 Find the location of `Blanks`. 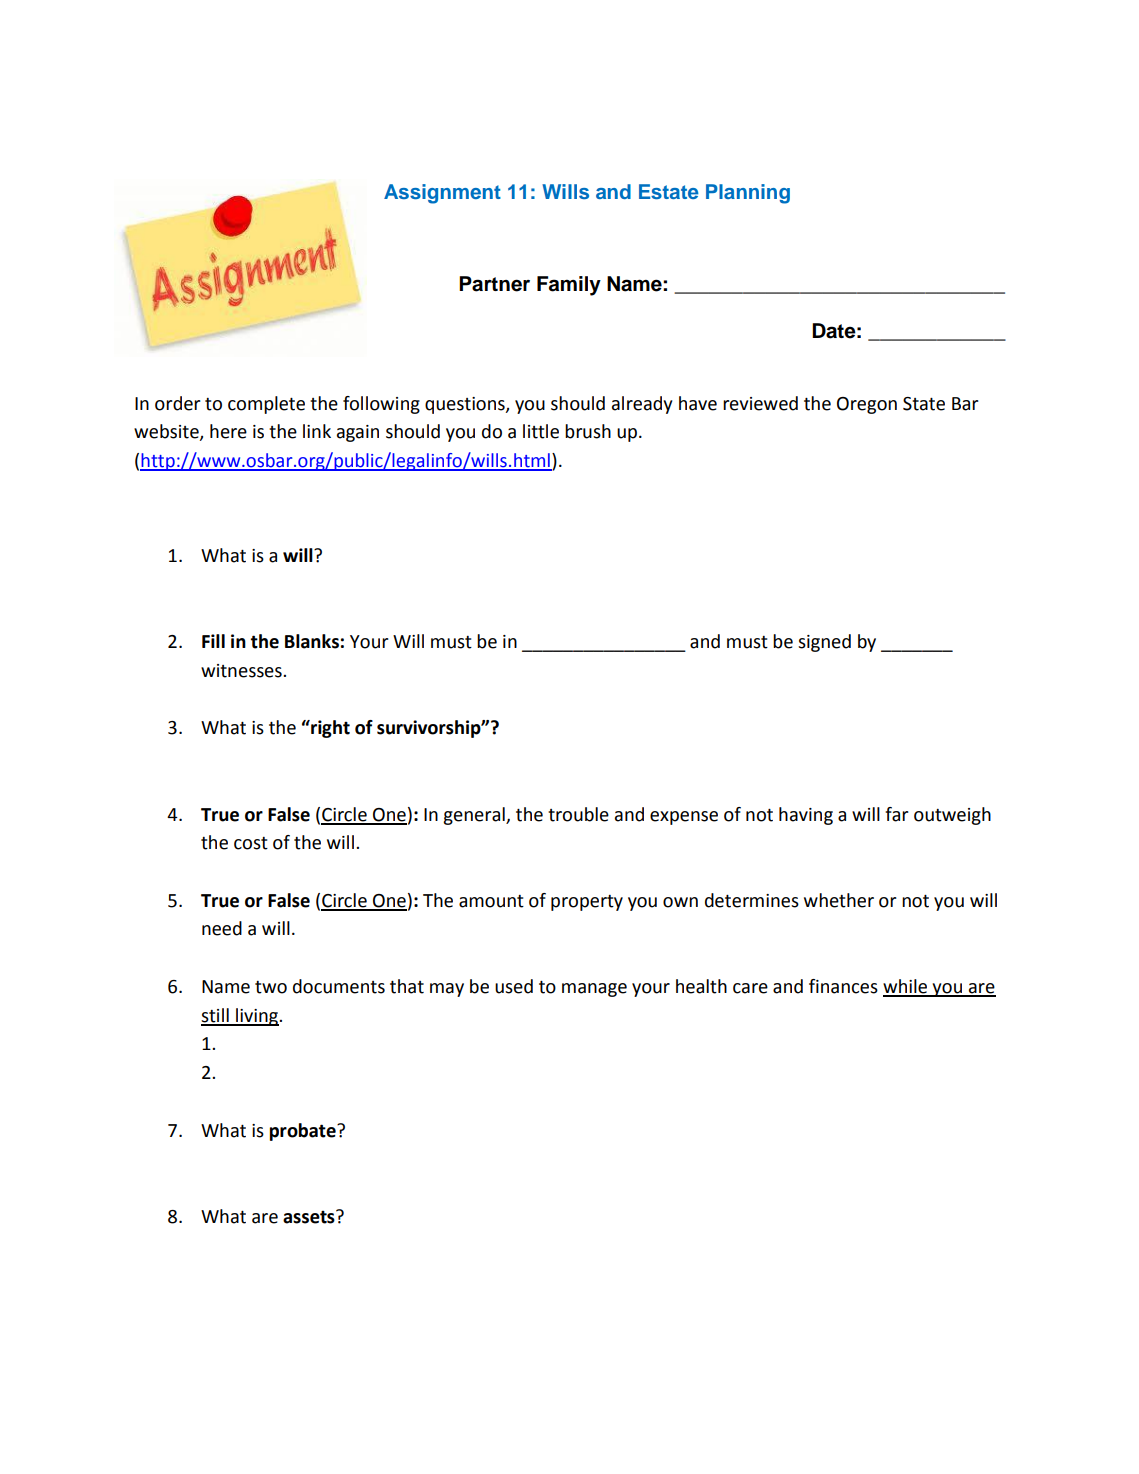

Blanks is located at coordinates (312, 641).
